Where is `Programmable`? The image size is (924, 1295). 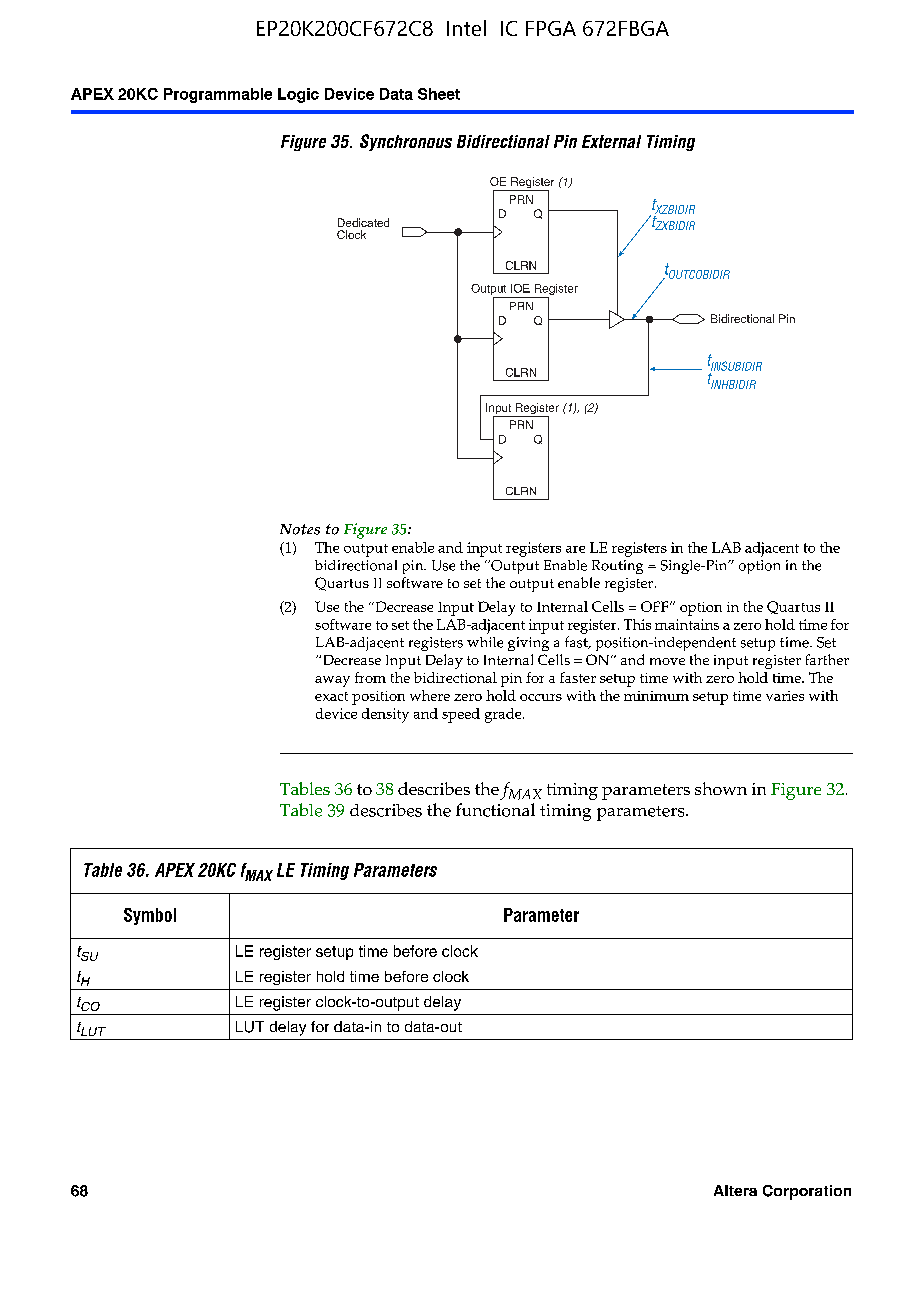
Programmable is located at coordinates (218, 95).
